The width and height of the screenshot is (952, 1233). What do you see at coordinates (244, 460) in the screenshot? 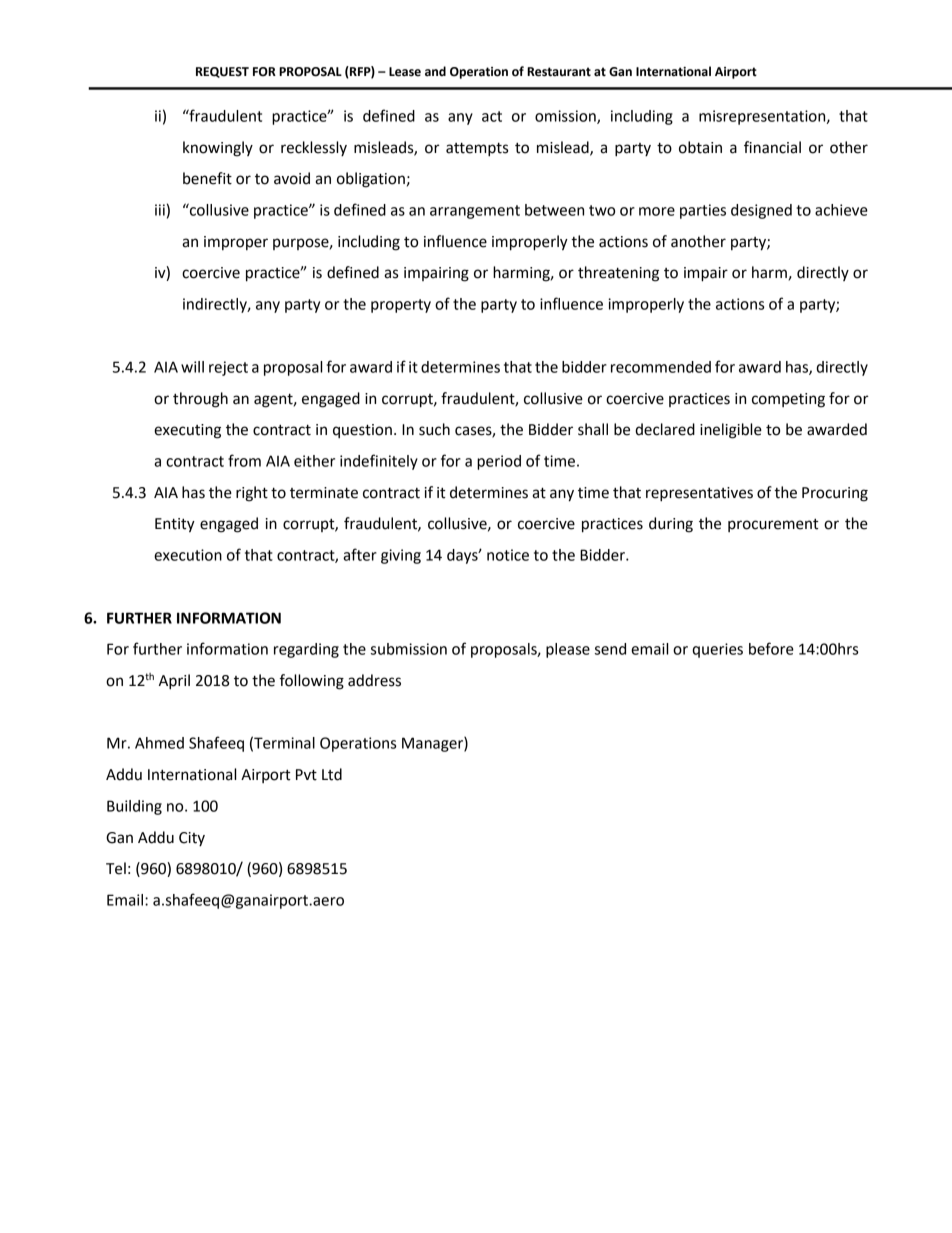
I see `from` at bounding box center [244, 460].
